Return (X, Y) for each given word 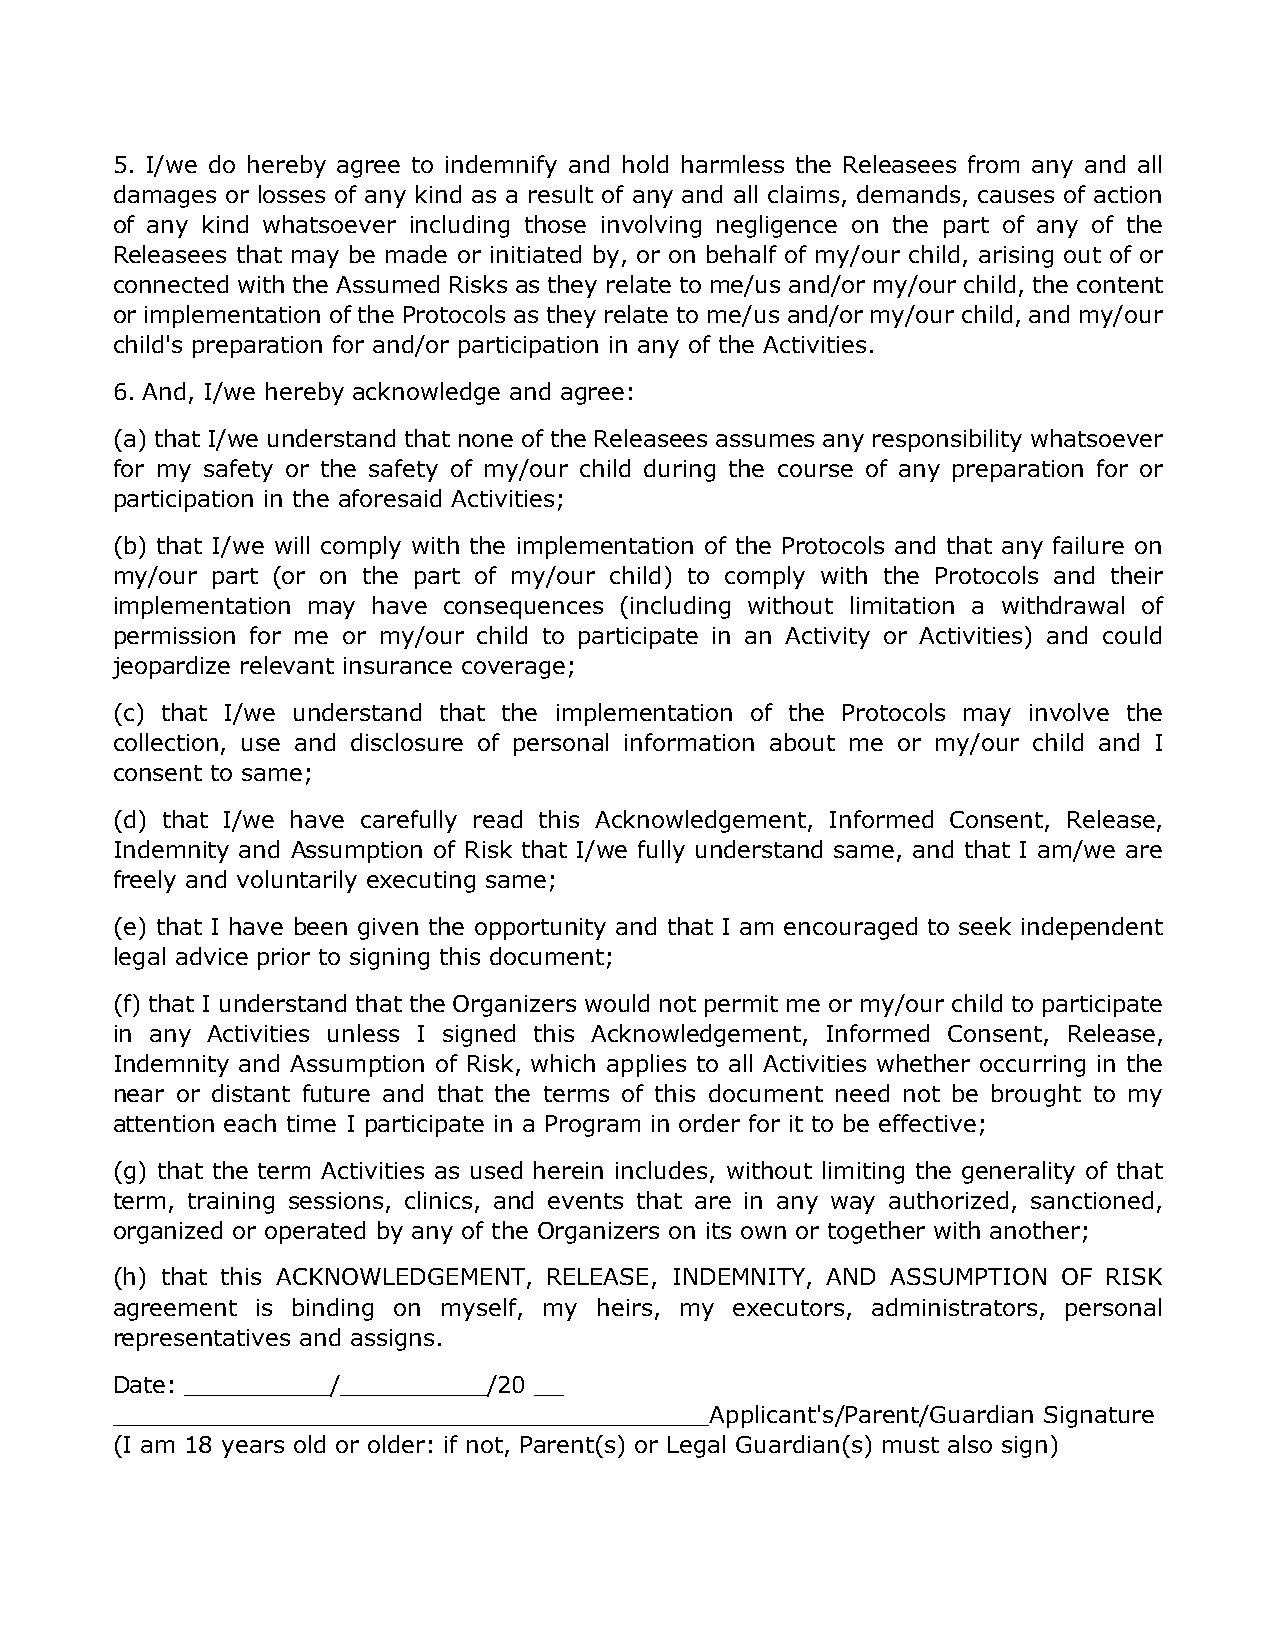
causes (1016, 196)
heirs (625, 1307)
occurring (1032, 1066)
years (253, 1449)
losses (292, 194)
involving (651, 226)
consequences (523, 610)
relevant (287, 665)
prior (284, 959)
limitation (902, 605)
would (617, 1003)
